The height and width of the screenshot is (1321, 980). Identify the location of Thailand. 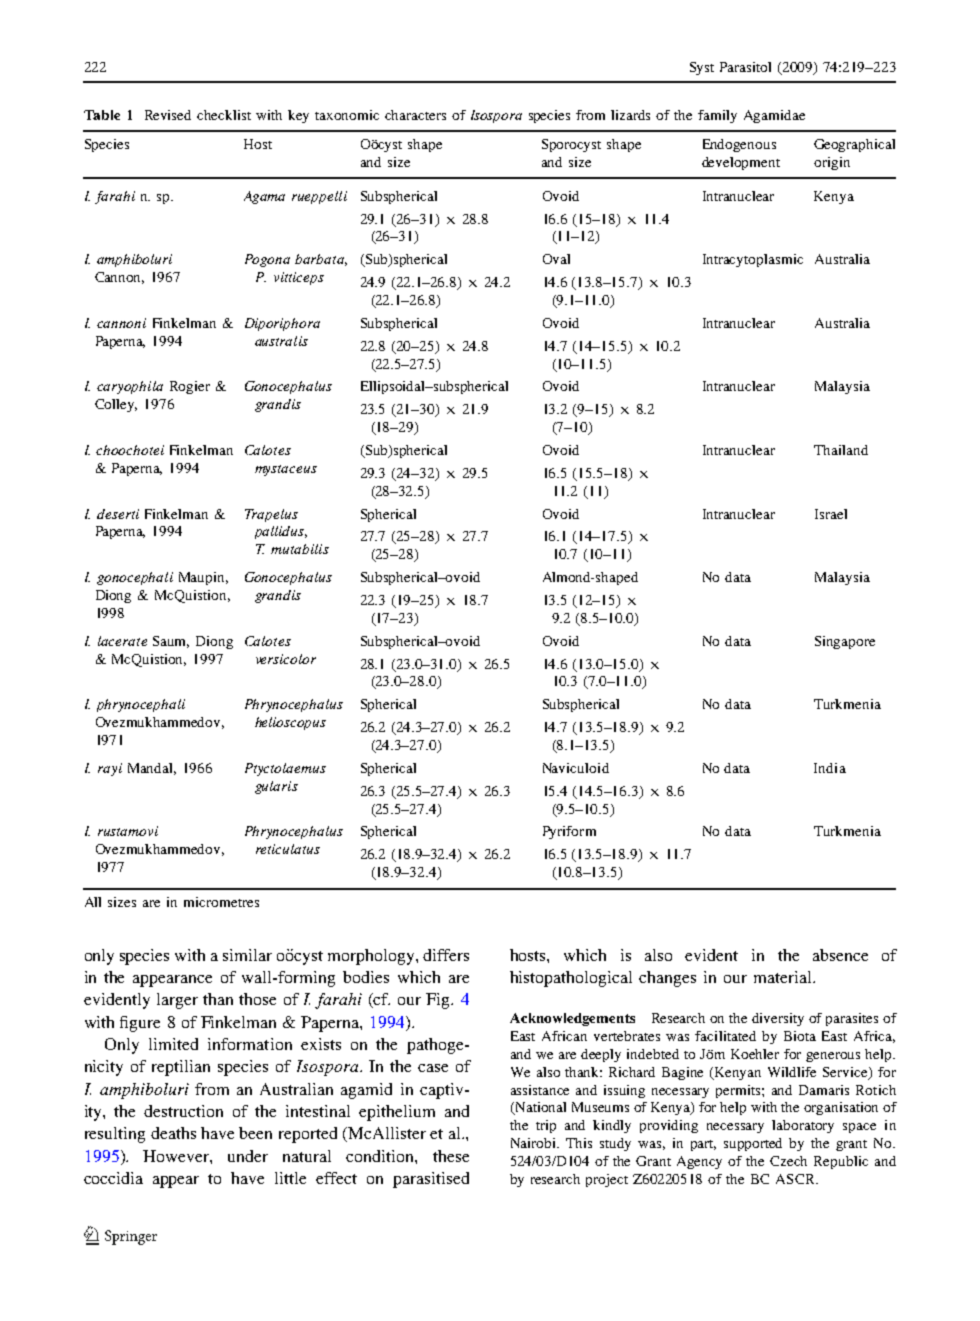
(841, 450).
